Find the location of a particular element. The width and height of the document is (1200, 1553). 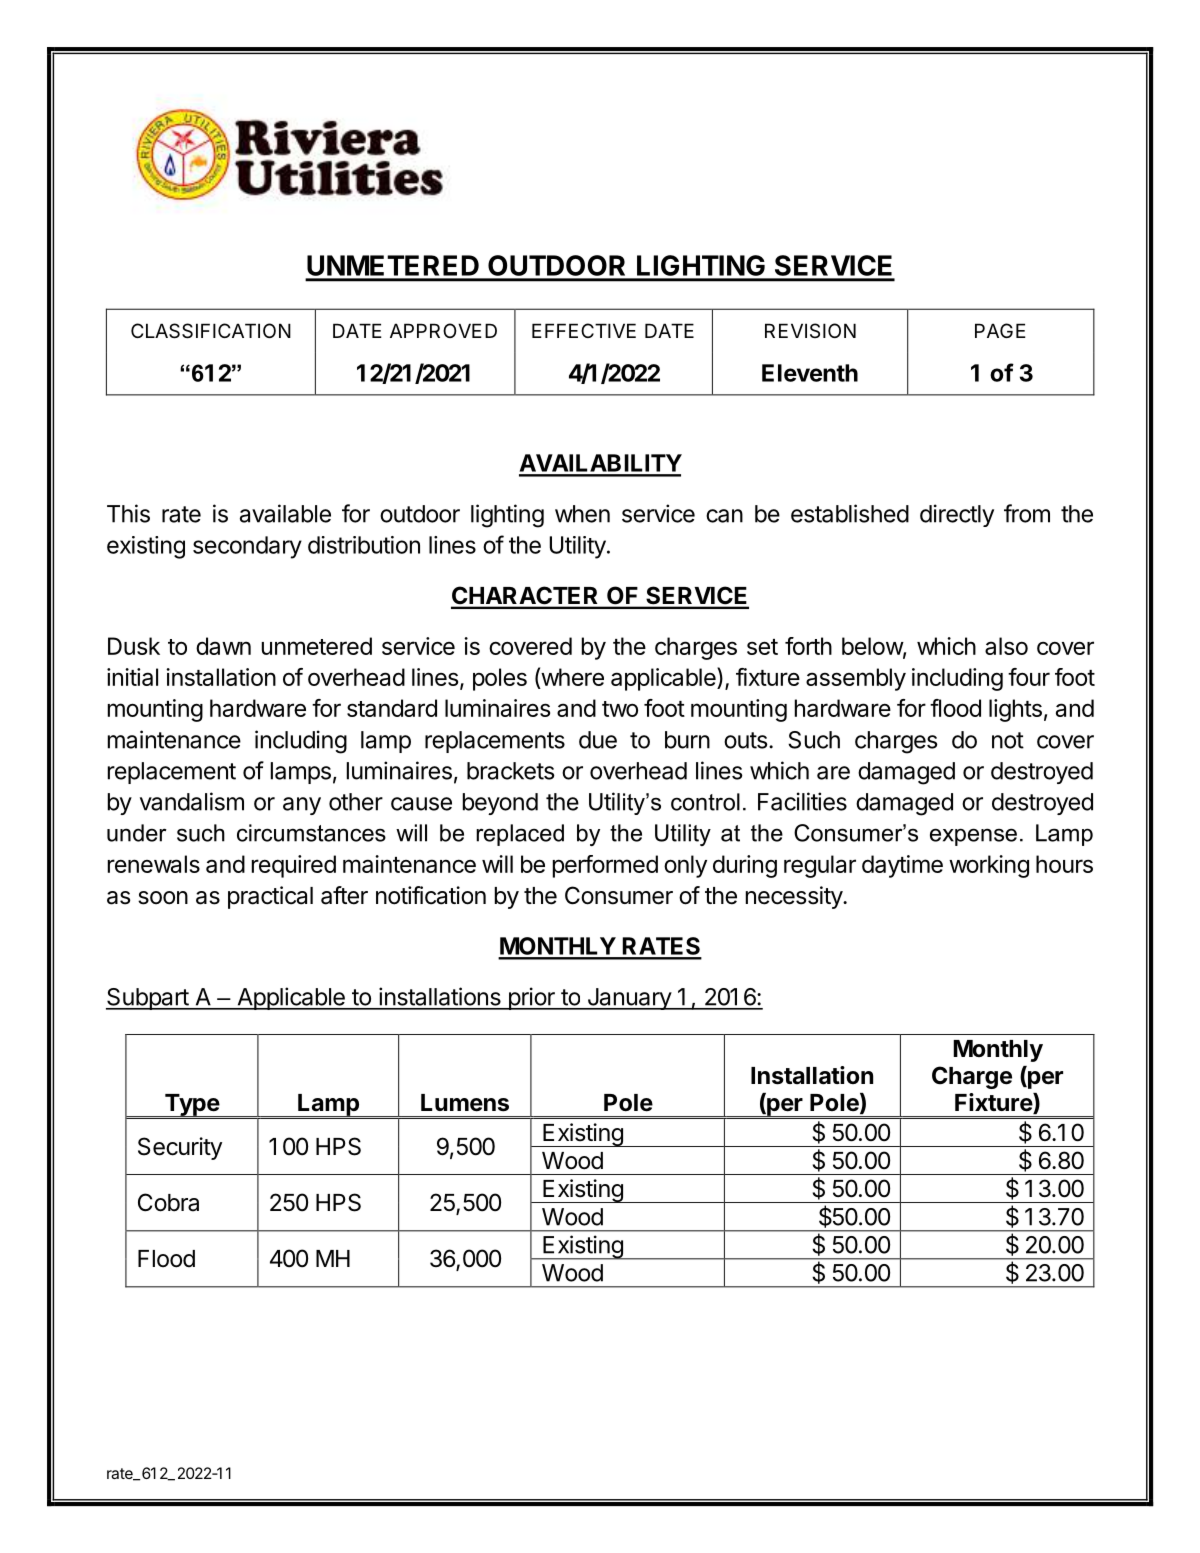

lights is located at coordinates (1015, 710).
